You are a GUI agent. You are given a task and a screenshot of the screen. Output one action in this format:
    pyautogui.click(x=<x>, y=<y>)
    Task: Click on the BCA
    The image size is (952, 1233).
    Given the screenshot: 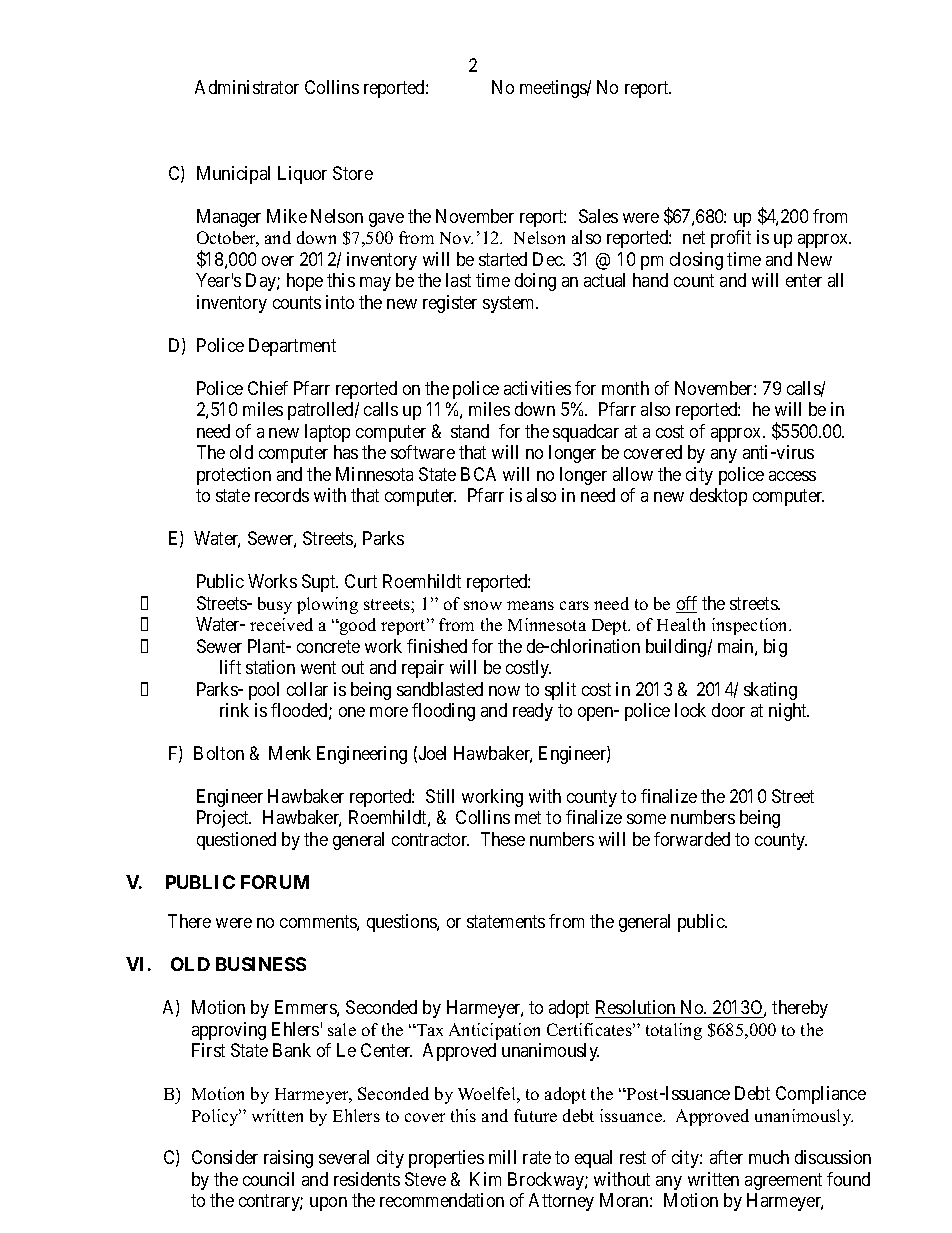 What is the action you would take?
    pyautogui.click(x=478, y=474)
